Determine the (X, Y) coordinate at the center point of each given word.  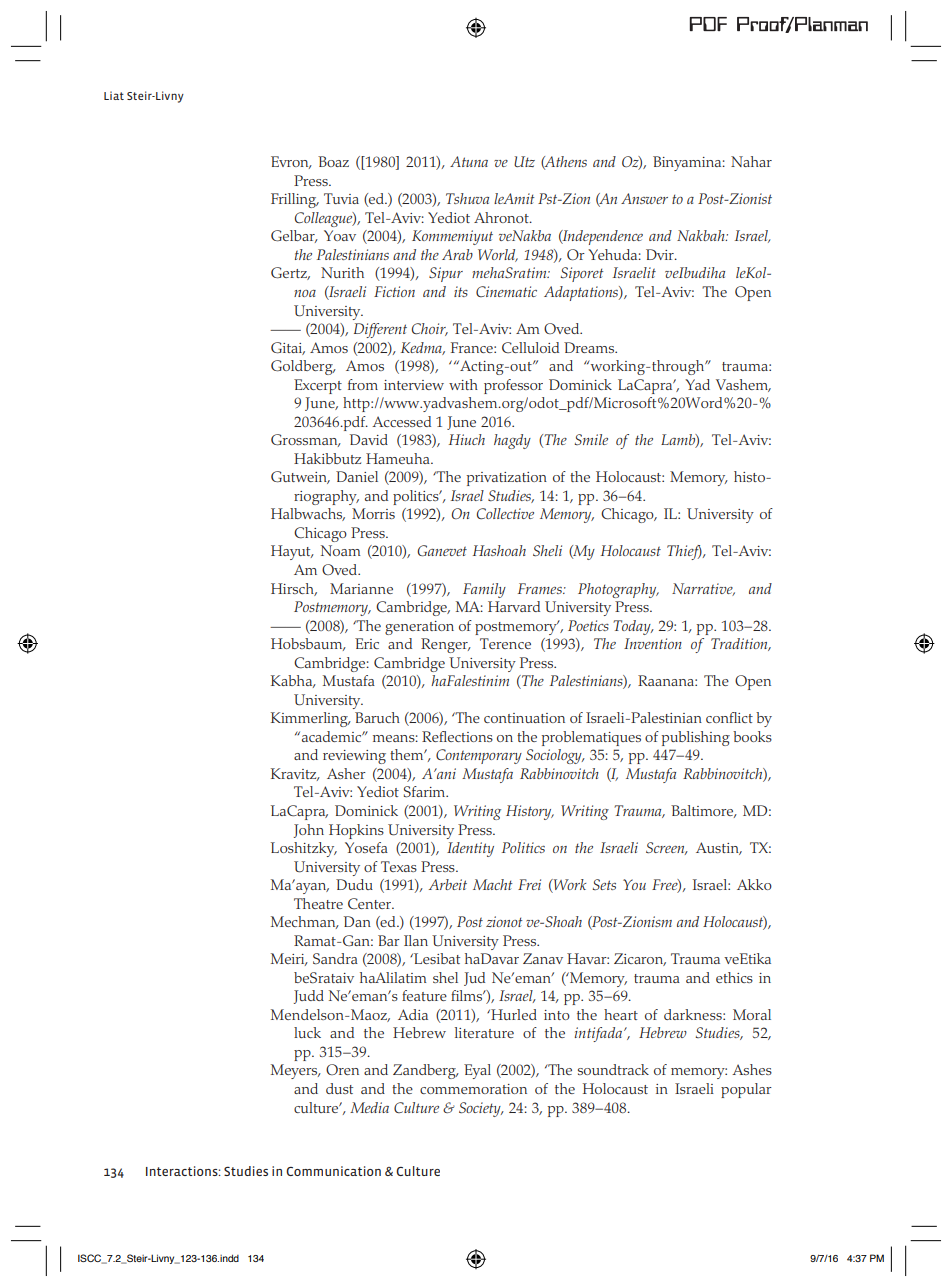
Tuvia (341, 198)
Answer (644, 198)
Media (369, 1107)
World (498, 255)
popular (746, 1090)
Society (481, 1109)
